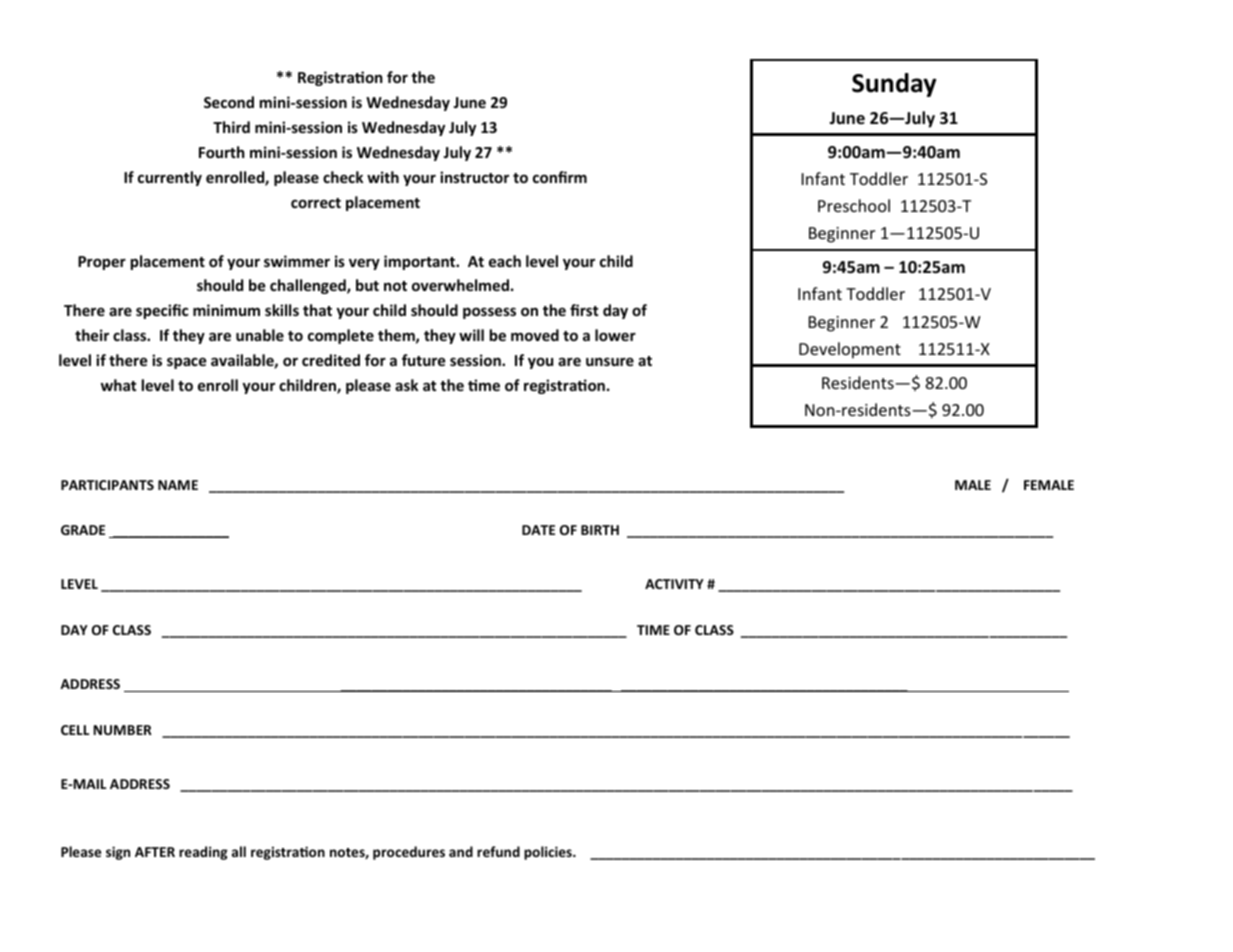 The image size is (1233, 952). Describe the element at coordinates (178, 485) in the page. I see `NAME` at that location.
